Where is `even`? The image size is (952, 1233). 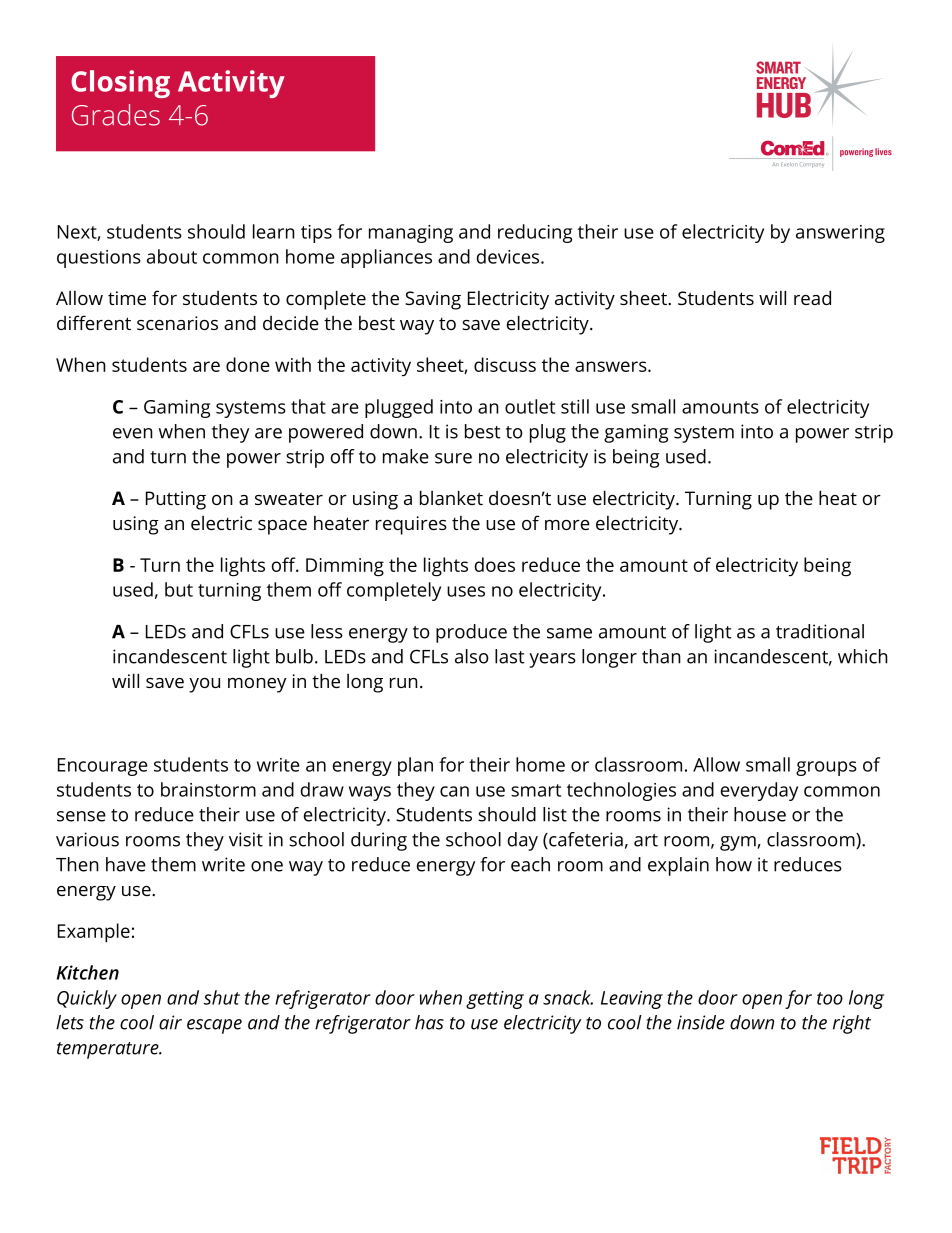 even is located at coordinates (133, 433).
